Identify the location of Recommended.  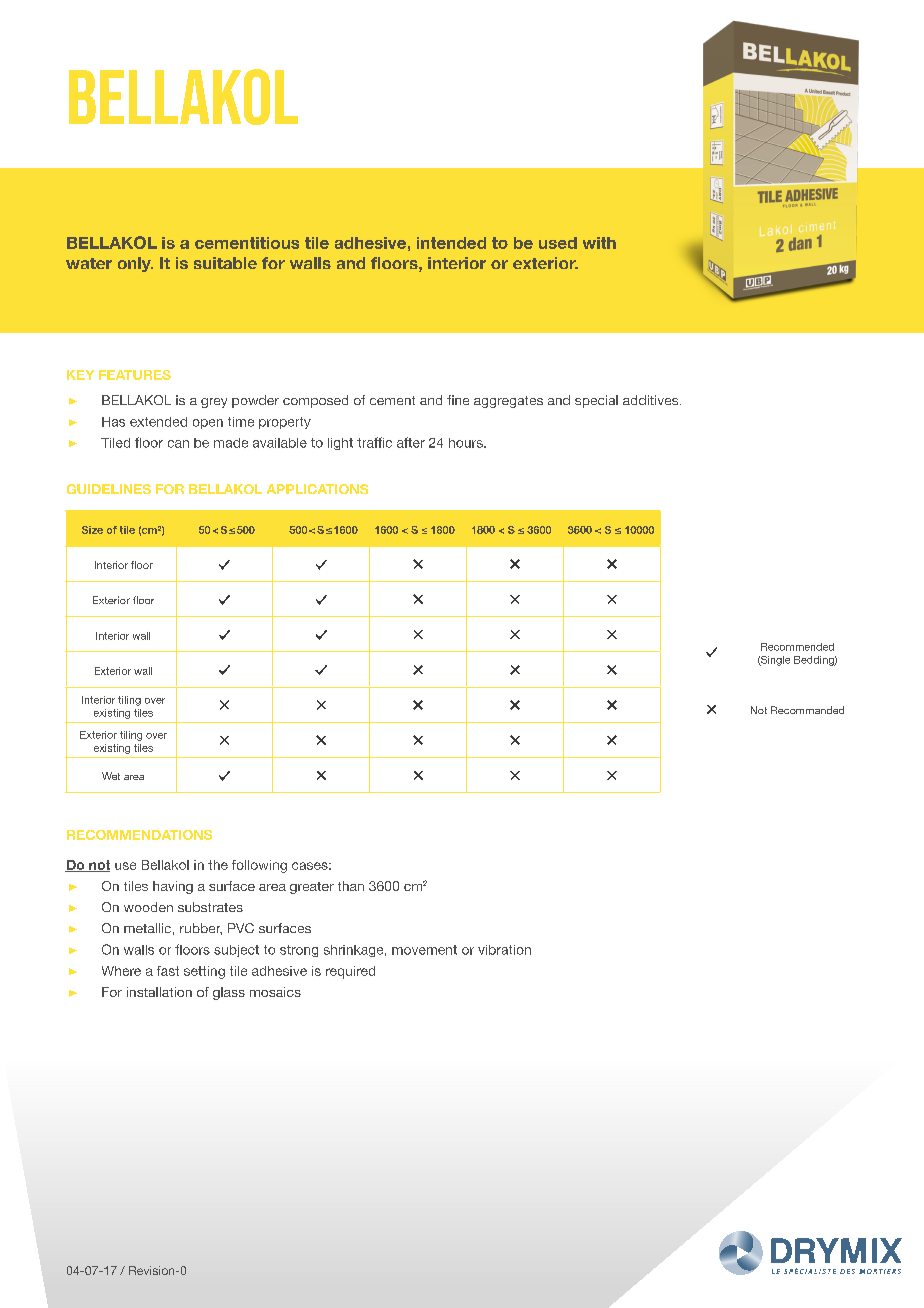
(797, 647).
